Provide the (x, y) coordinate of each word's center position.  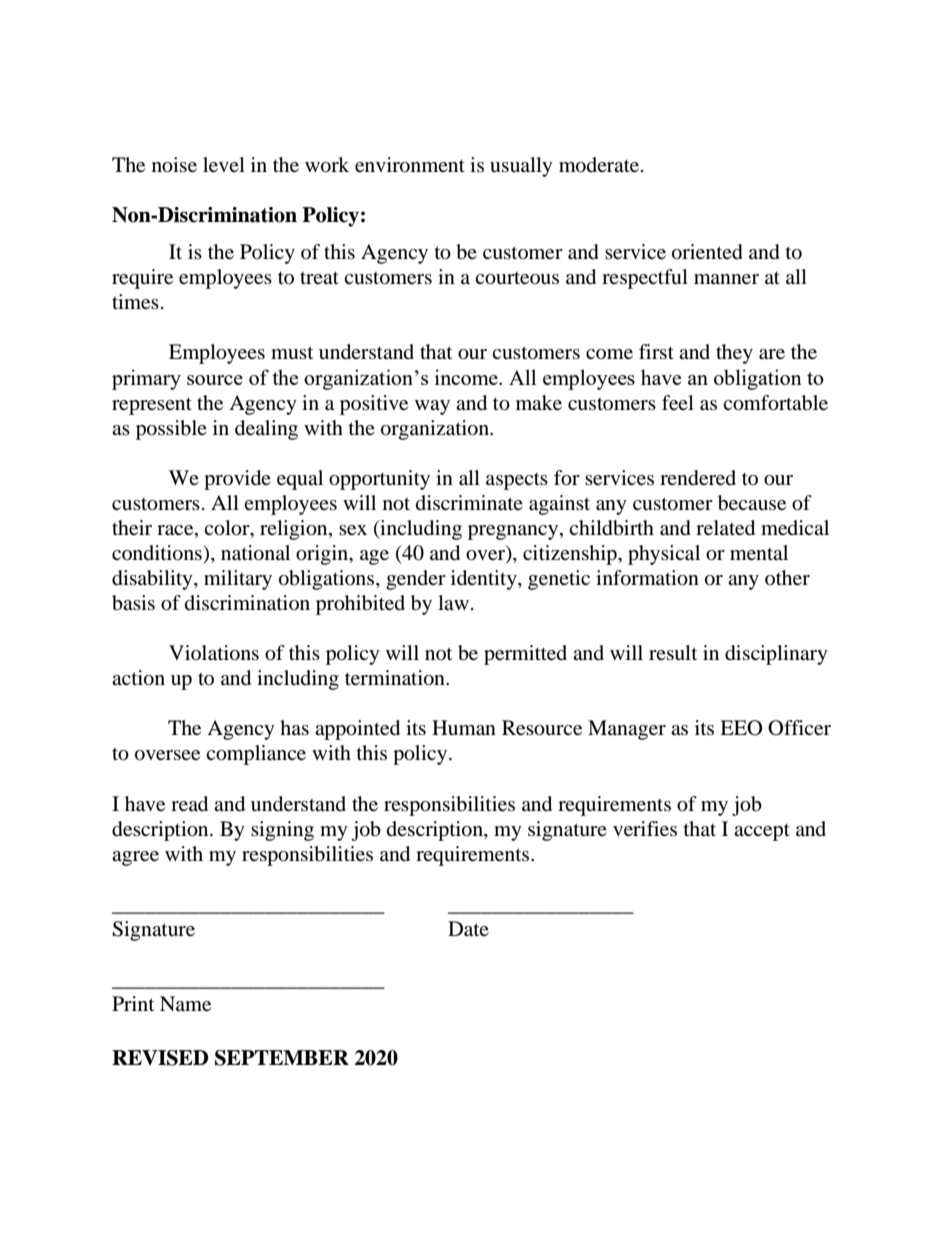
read (189, 804)
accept (762, 832)
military (238, 580)
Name (185, 1004)
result (673, 653)
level (224, 165)
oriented (707, 252)
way (432, 407)
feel (678, 403)
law (453, 602)
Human (464, 728)
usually (521, 167)
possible (171, 430)
